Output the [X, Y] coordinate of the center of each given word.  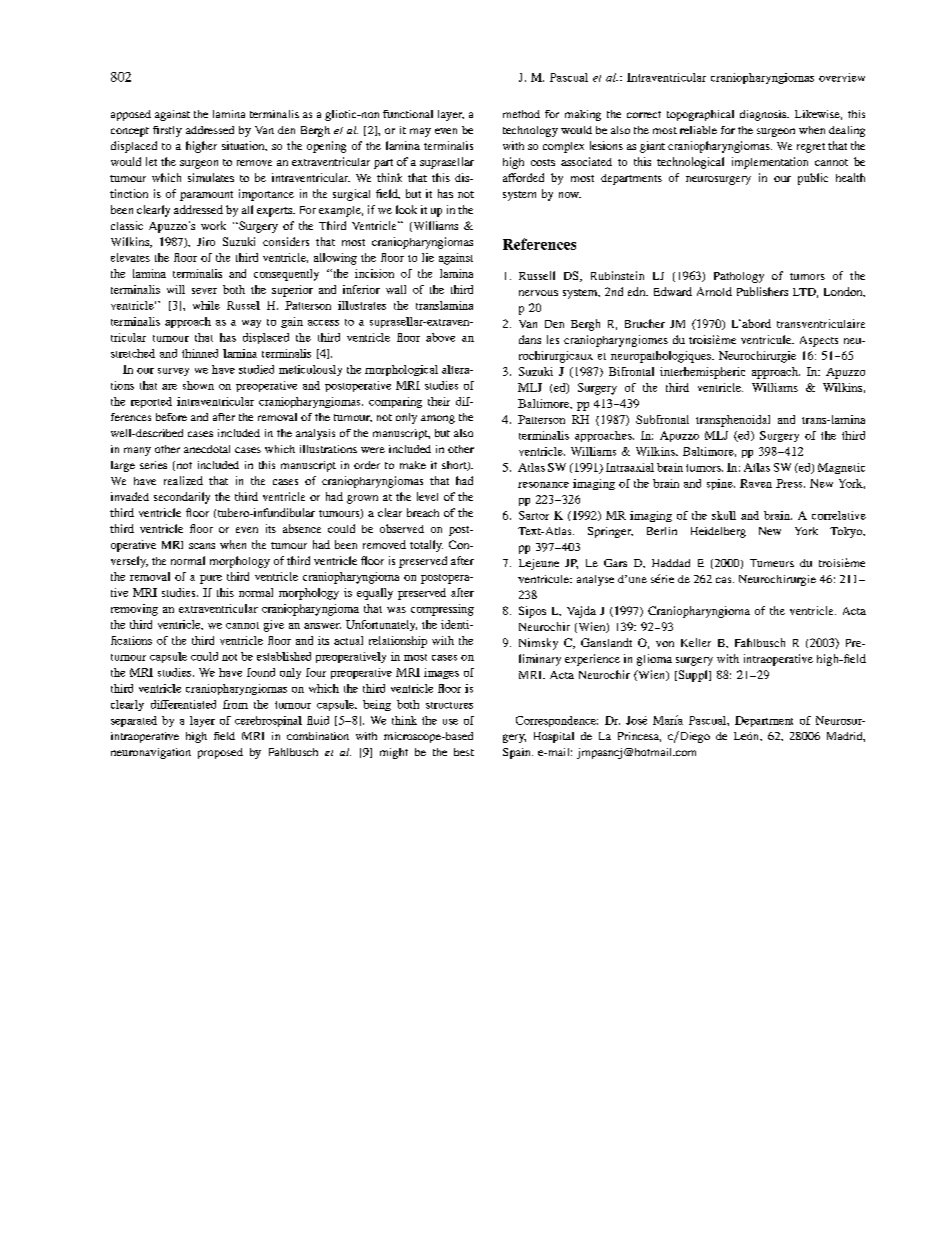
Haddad [671, 563]
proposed [220, 753]
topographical [700, 115]
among [438, 419]
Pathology [739, 277]
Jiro [206, 241]
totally [426, 546]
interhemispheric [702, 373]
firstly [167, 131]
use [450, 722]
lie [428, 257]
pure [211, 579]
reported [151, 402]
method [521, 114]
